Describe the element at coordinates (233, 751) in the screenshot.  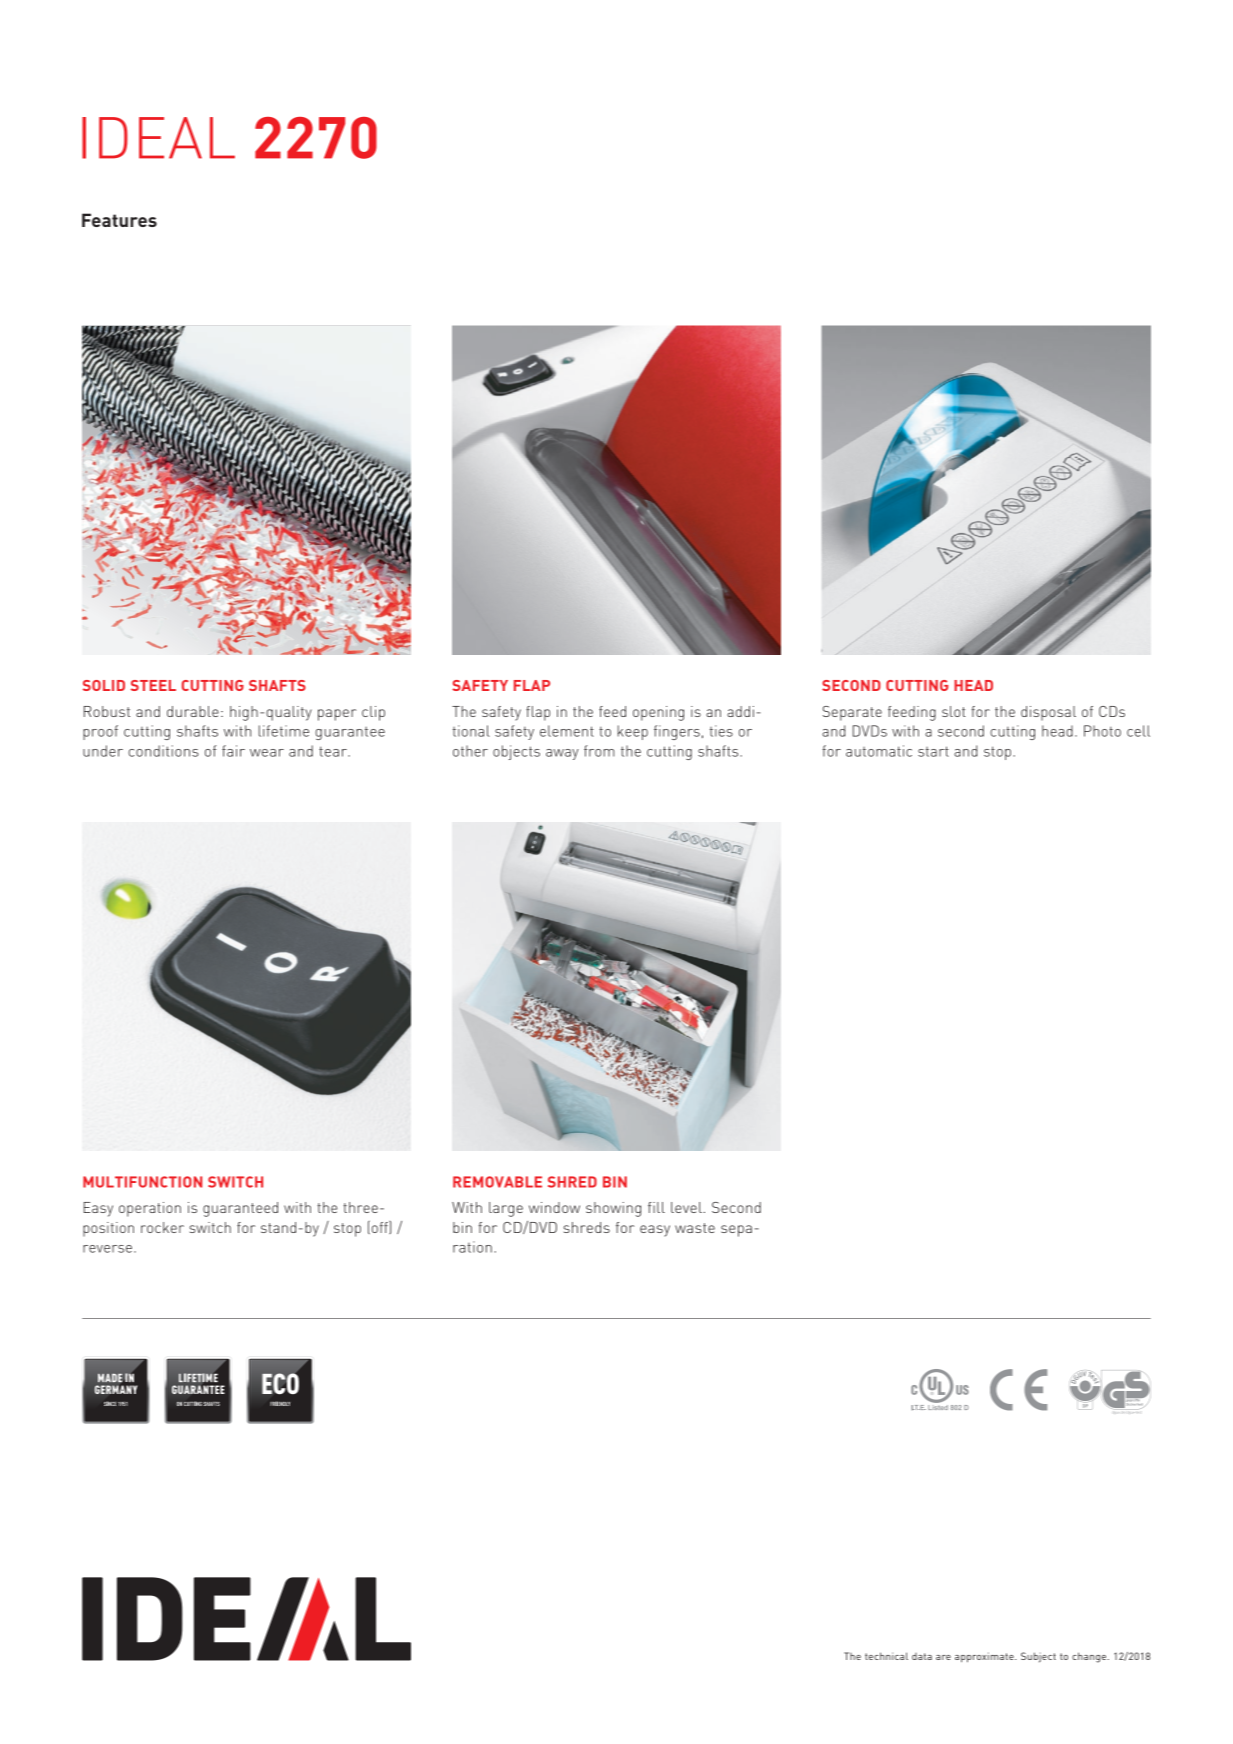
I see `fair` at that location.
